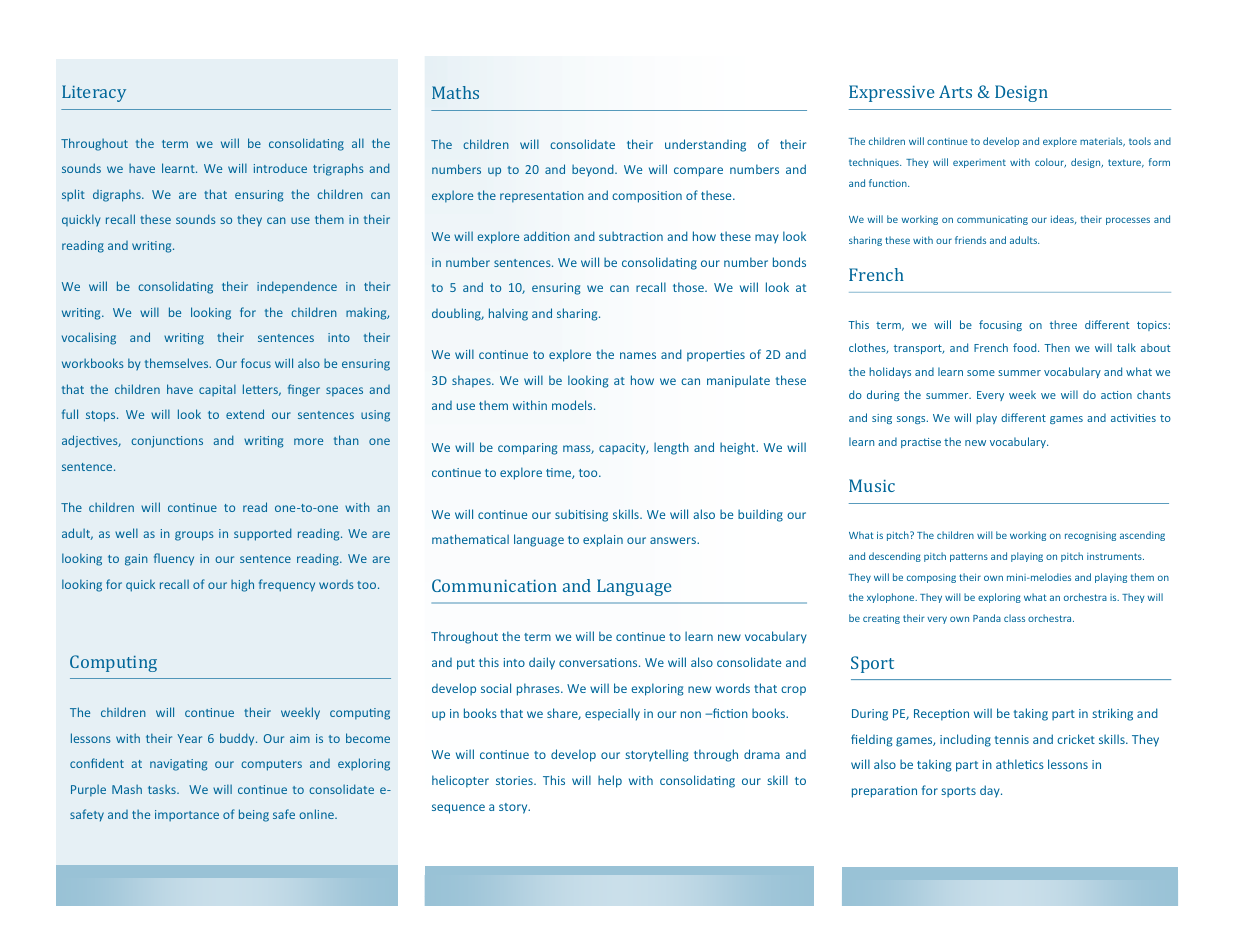 Image resolution: width=1233 pixels, height=952 pixels. Describe the element at coordinates (671, 448) in the image. I see `length` at that location.
